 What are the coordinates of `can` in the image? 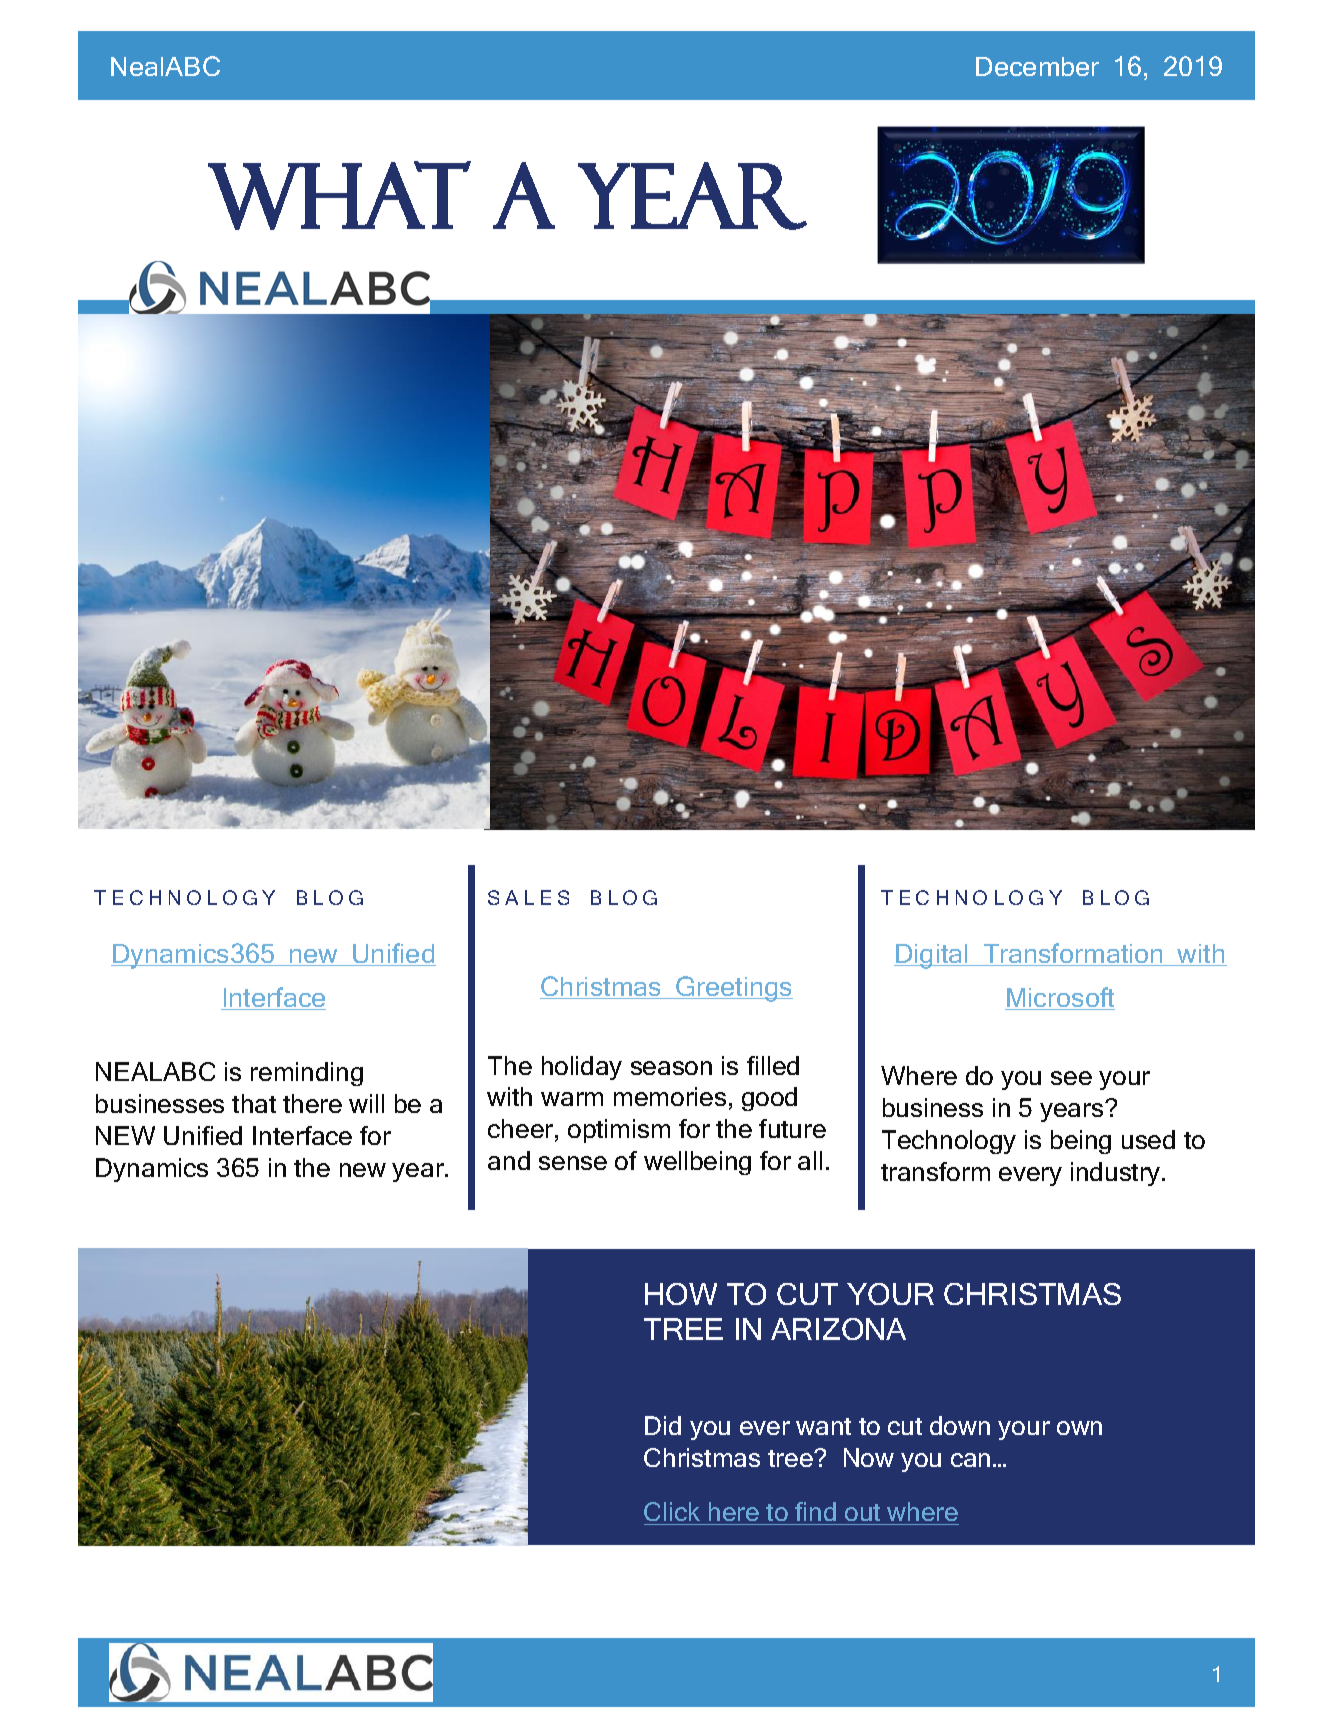 It's located at (970, 1460).
